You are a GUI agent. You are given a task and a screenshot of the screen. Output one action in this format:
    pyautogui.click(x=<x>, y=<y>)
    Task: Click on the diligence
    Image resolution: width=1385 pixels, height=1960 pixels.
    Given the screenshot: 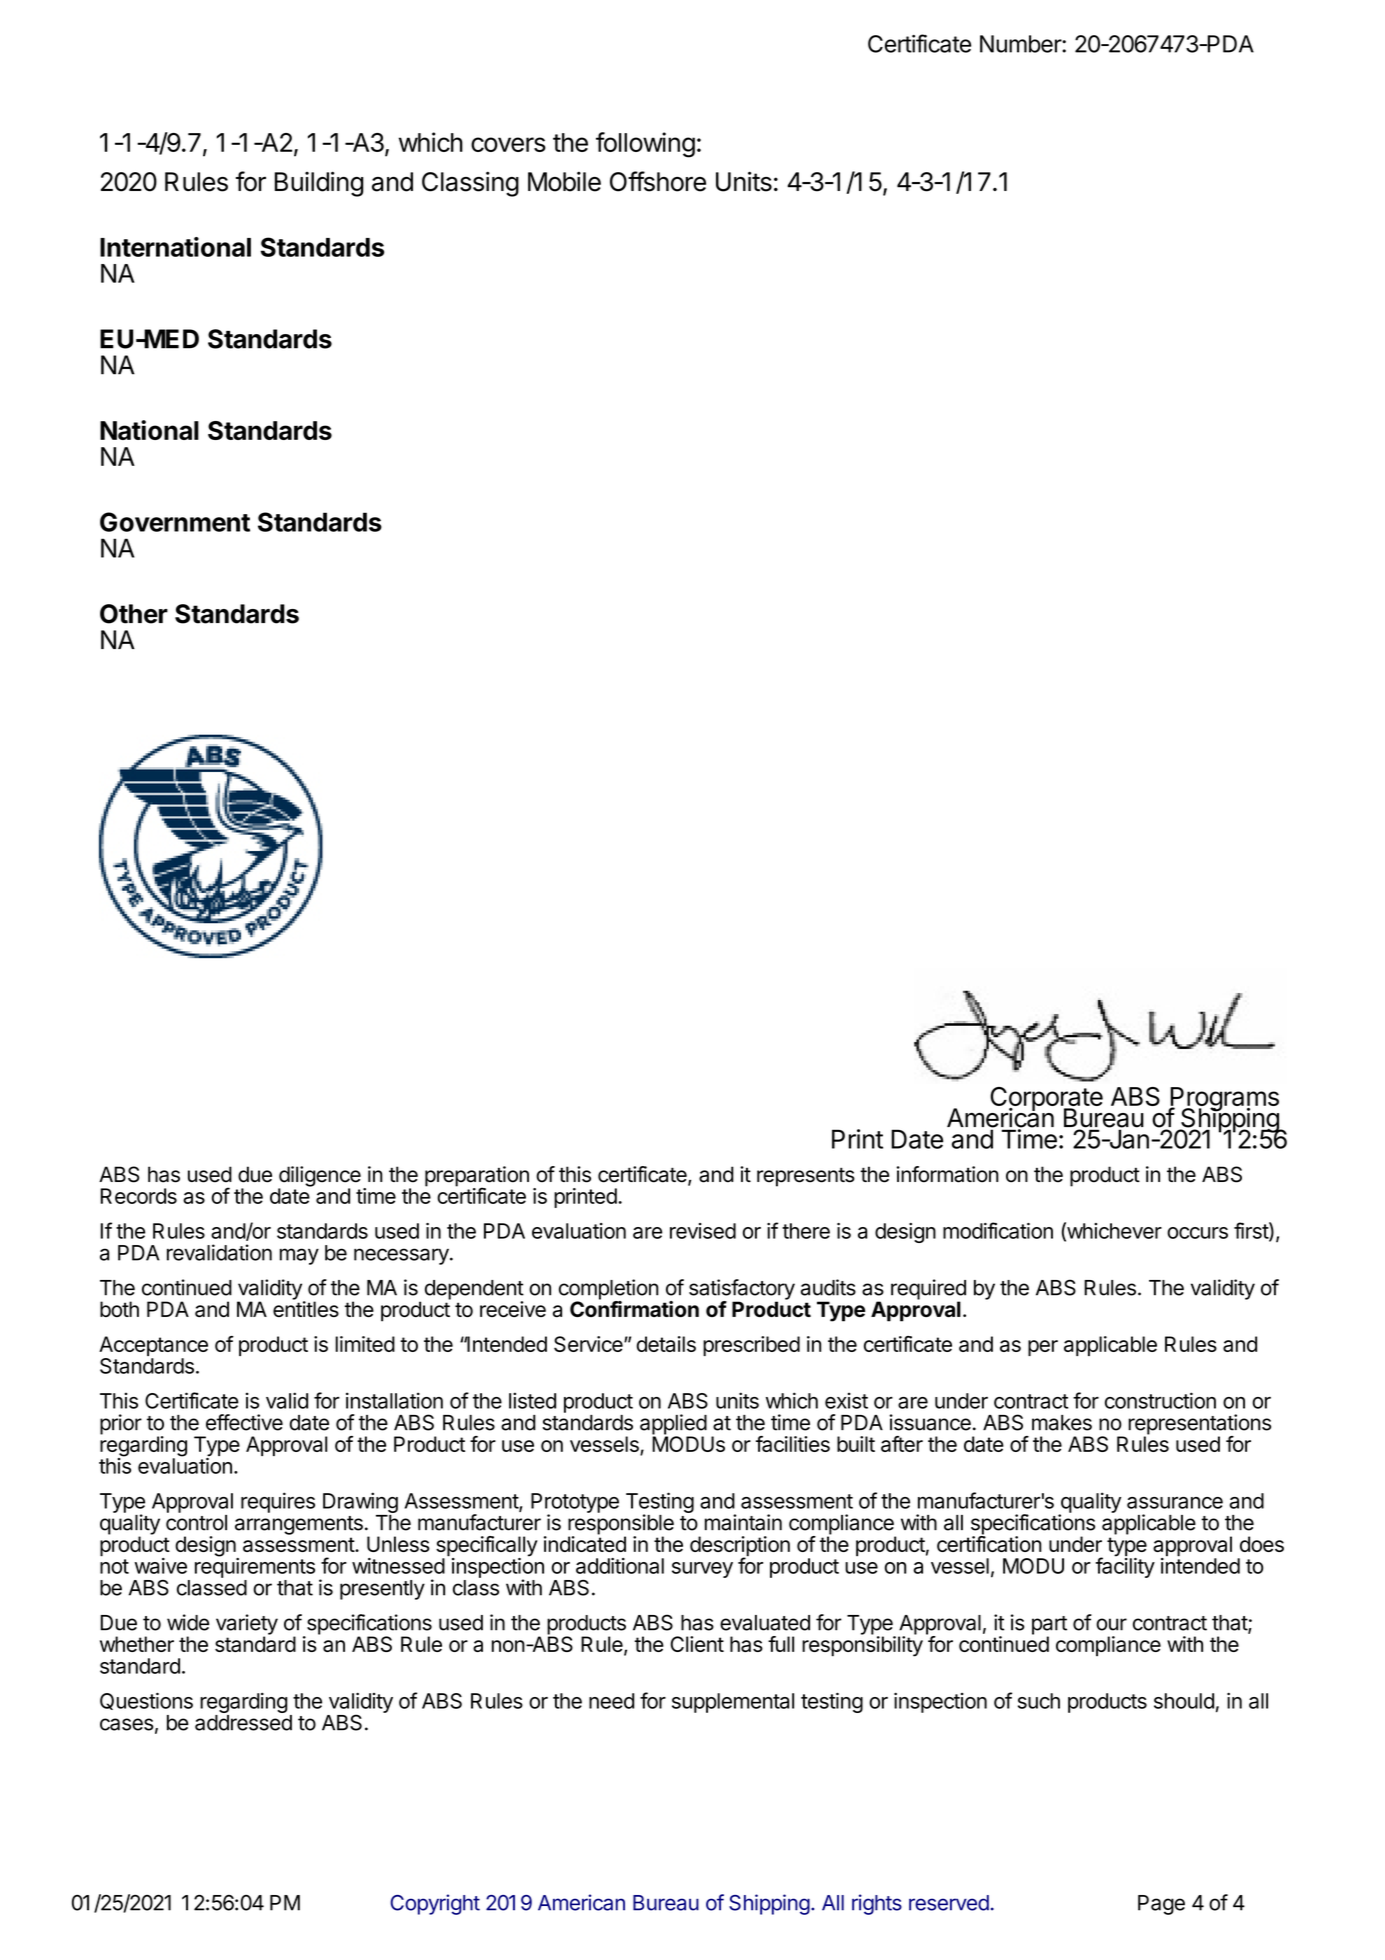 What is the action you would take?
    pyautogui.click(x=319, y=1177)
